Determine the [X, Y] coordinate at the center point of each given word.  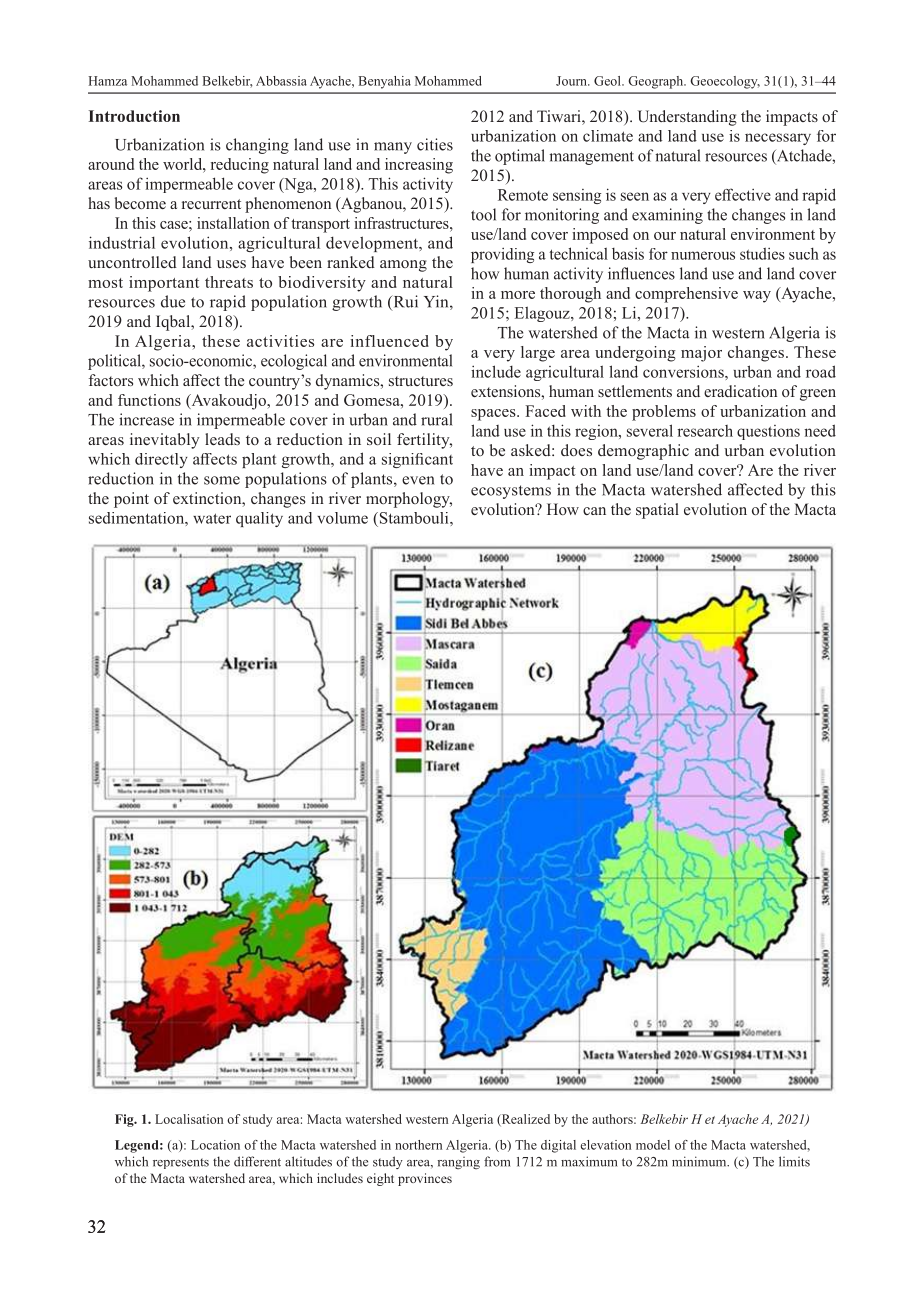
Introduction [134, 116]
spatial [657, 511]
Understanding [687, 118]
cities [435, 144]
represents [181, 1163]
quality [259, 519]
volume [342, 518]
